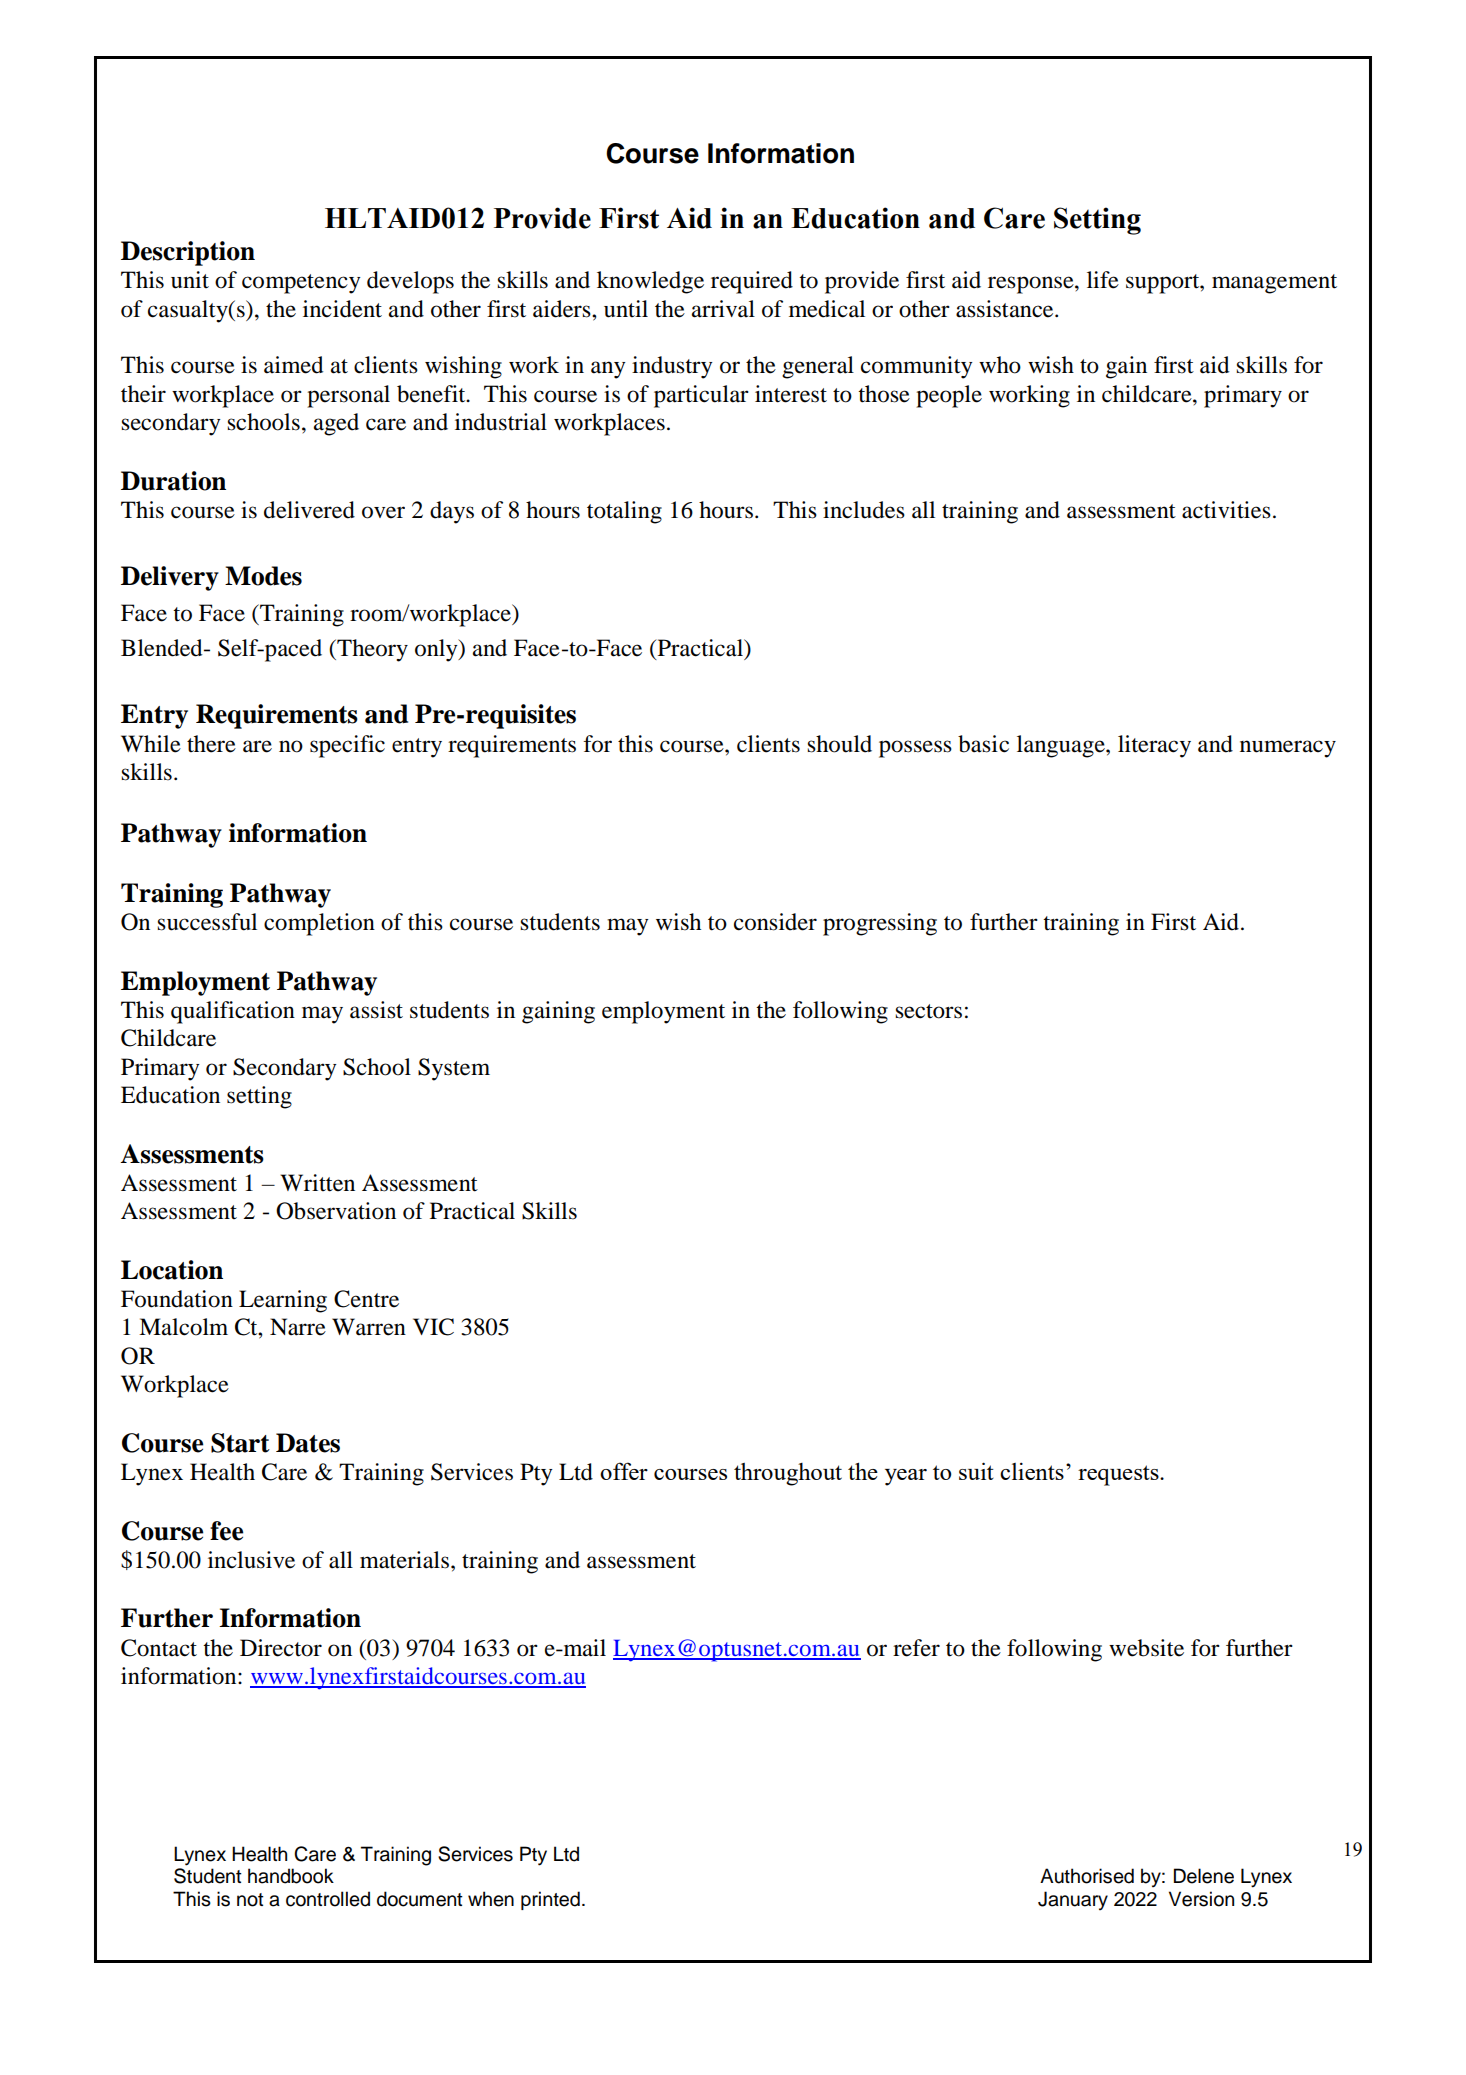 Image resolution: width=1466 pixels, height=2075 pixels. What do you see at coordinates (291, 1876) in the document?
I see `handbook` at bounding box center [291, 1876].
